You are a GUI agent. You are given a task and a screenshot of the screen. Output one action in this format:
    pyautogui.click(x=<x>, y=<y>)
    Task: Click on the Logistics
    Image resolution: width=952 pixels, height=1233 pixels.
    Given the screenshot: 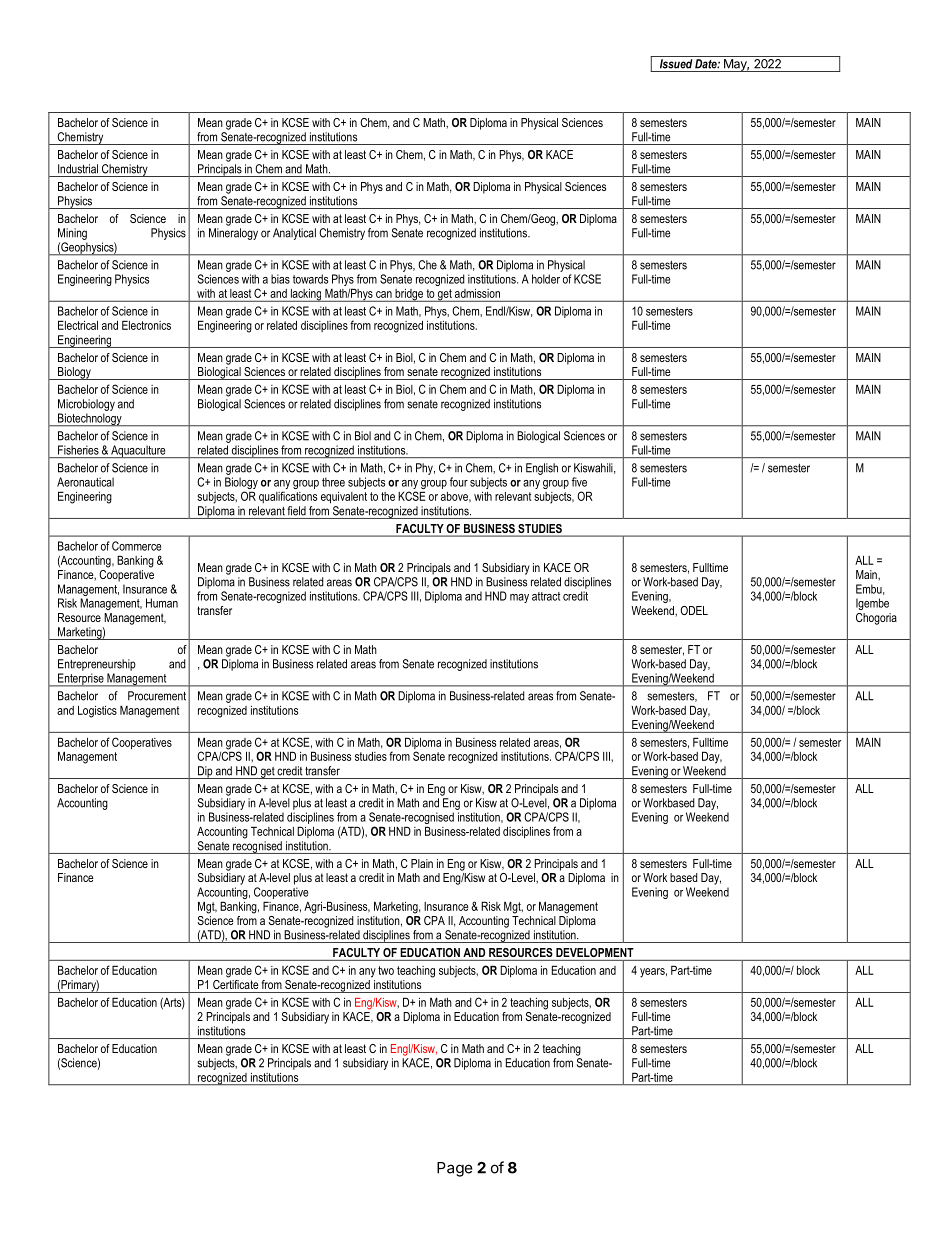 What is the action you would take?
    pyautogui.click(x=97, y=711)
